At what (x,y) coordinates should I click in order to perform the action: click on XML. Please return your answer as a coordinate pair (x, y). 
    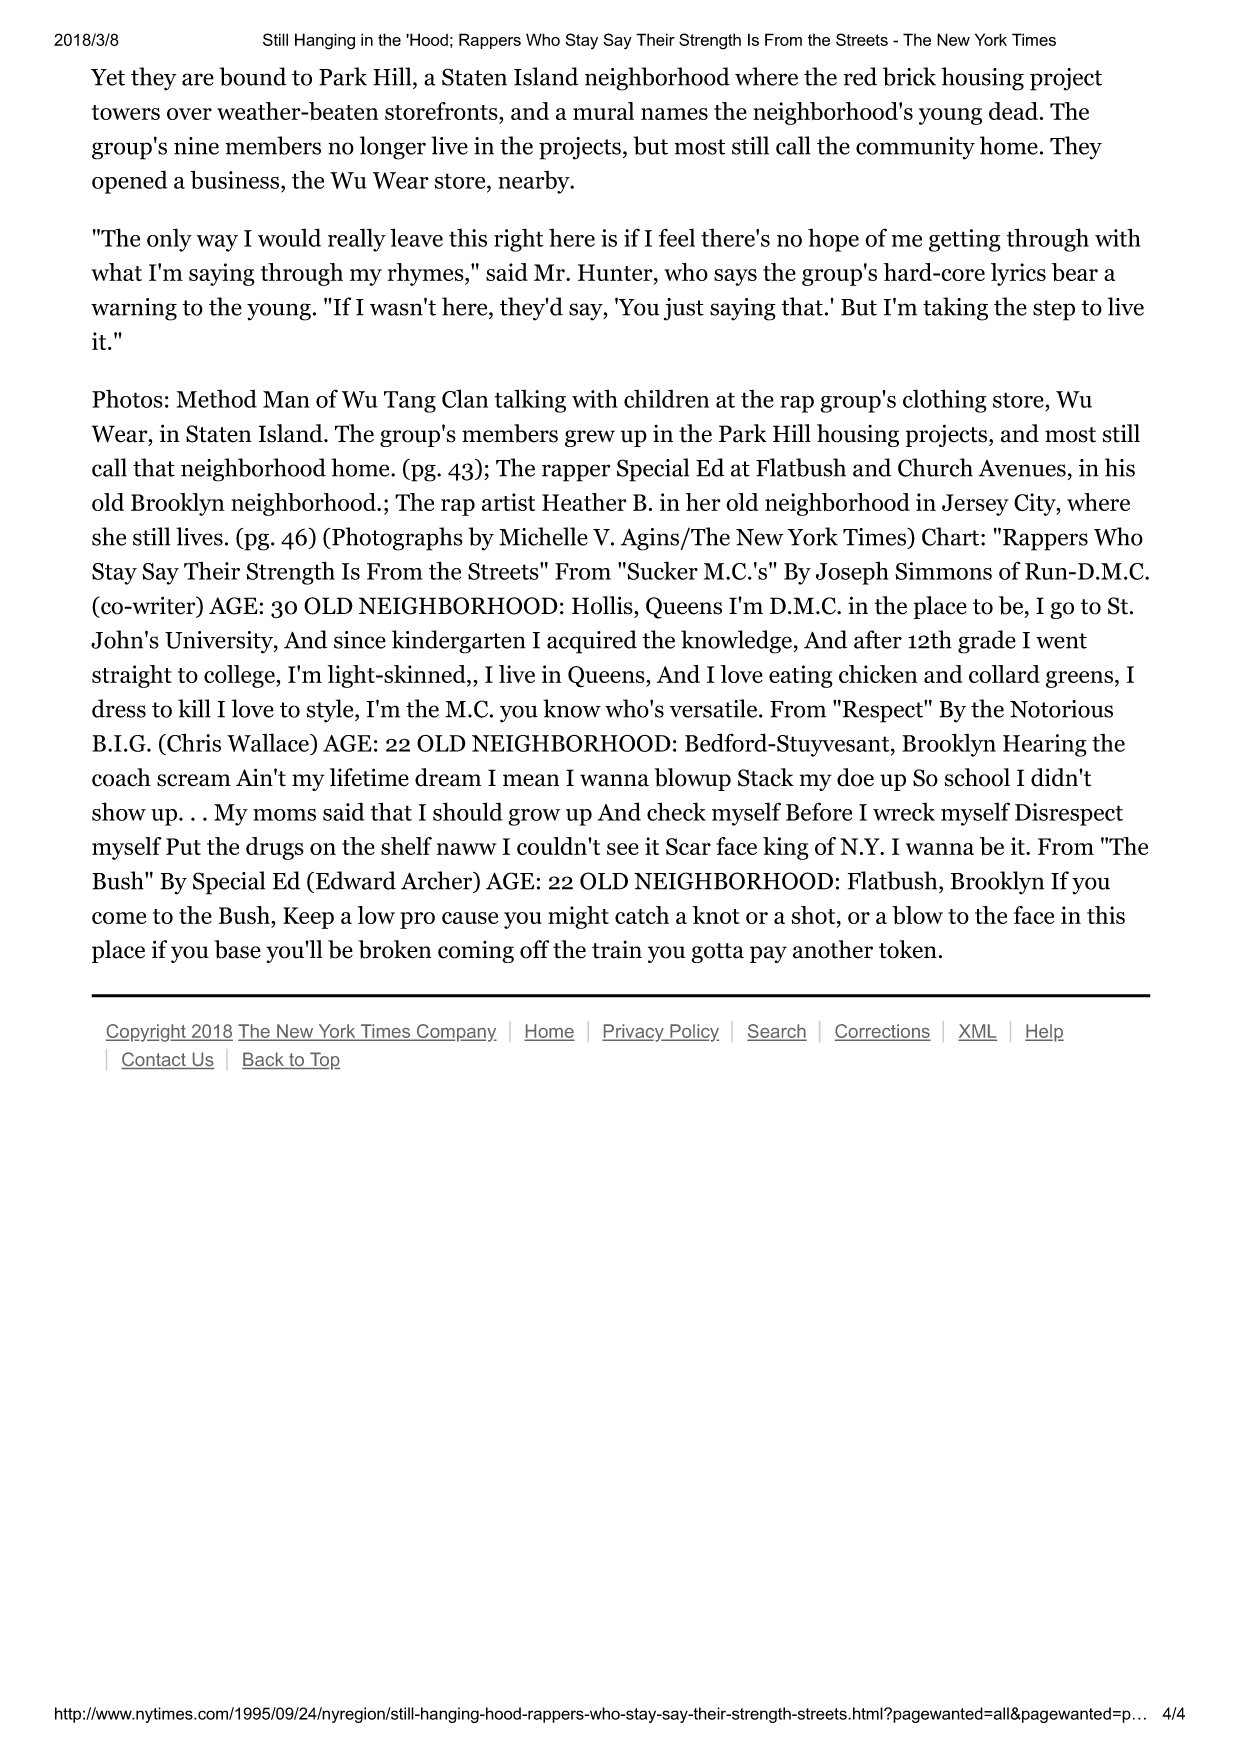
    Looking at the image, I should click on (978, 1032).
